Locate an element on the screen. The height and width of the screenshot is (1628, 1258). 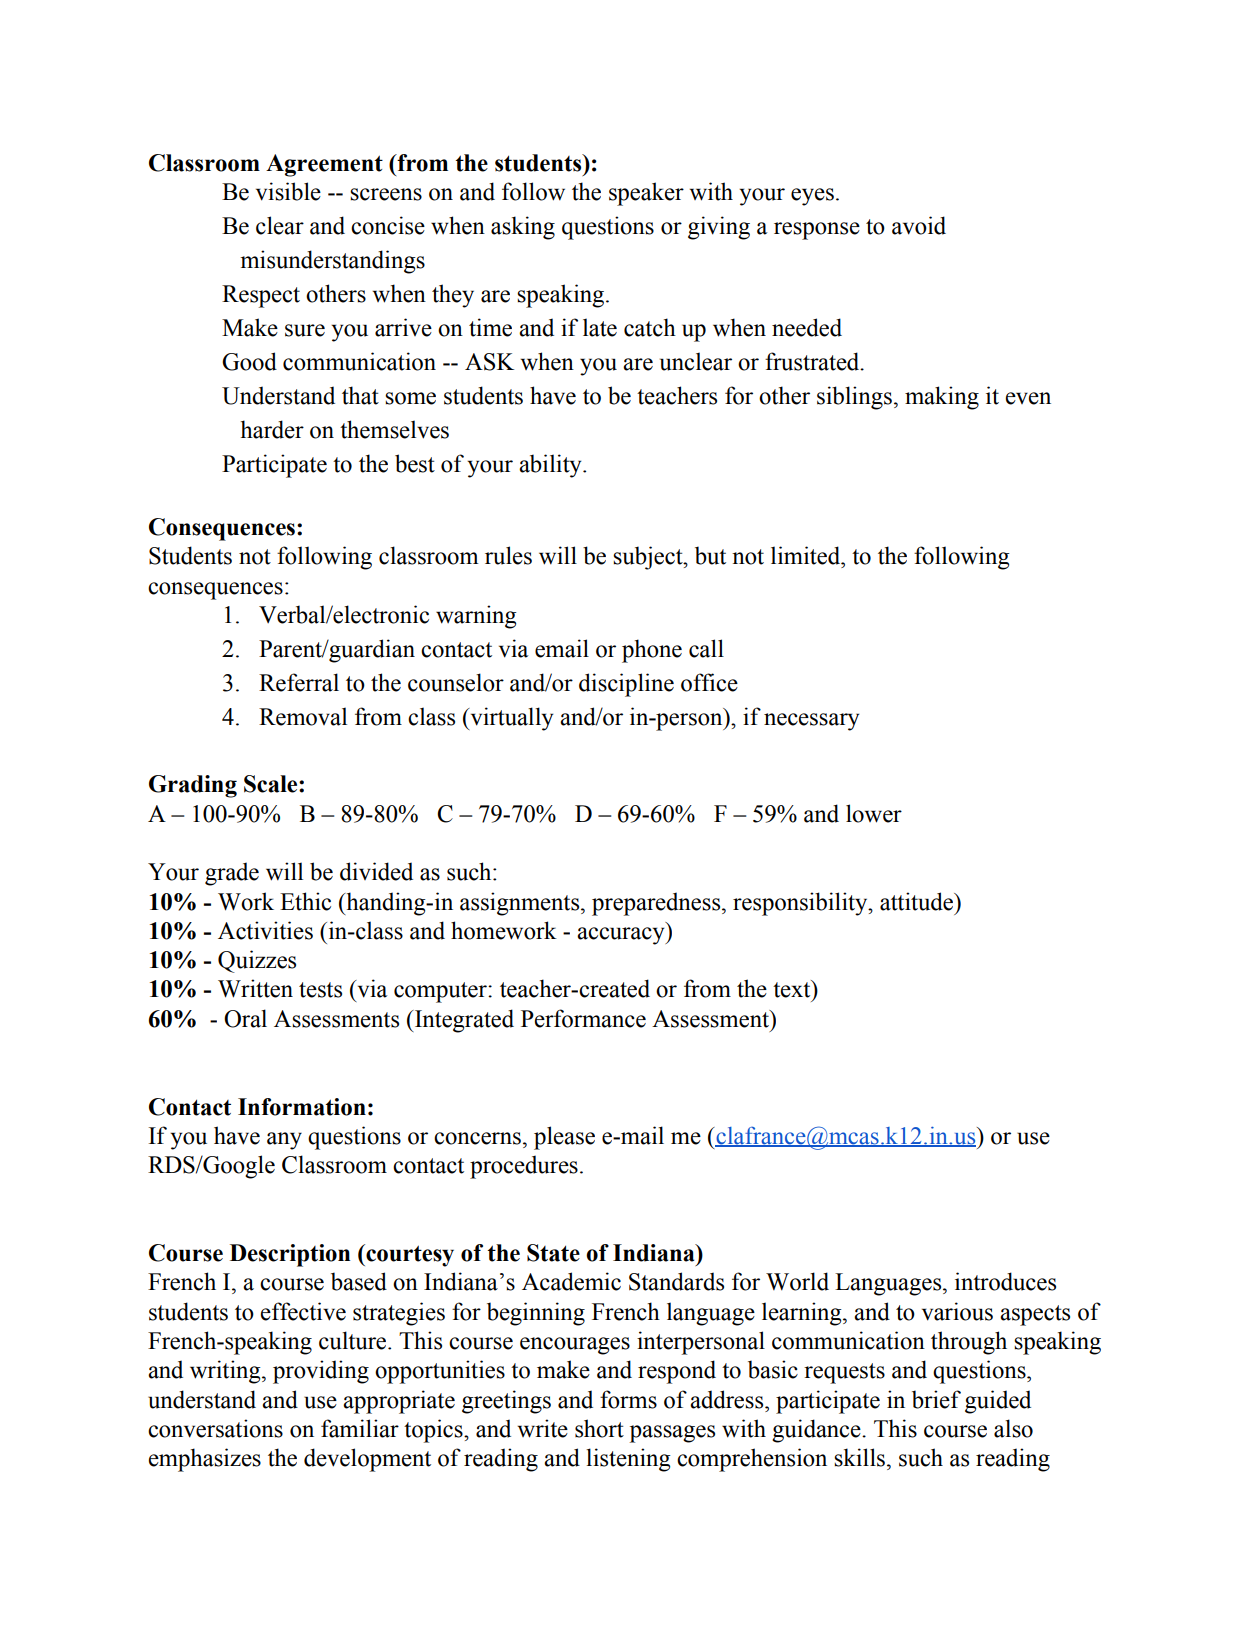
visible is located at coordinates (288, 191).
